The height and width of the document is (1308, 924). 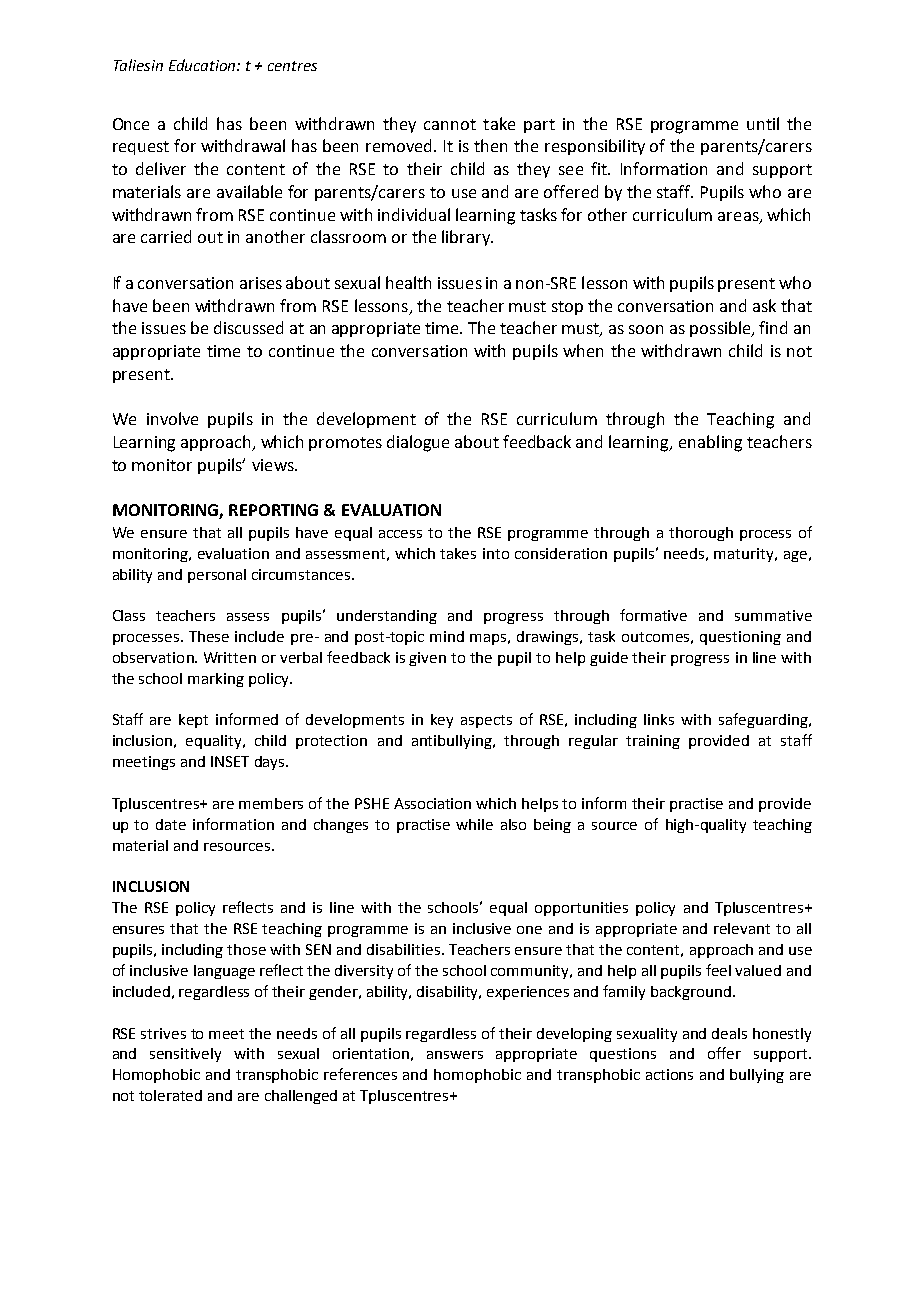 I want to click on until, so click(x=763, y=123).
